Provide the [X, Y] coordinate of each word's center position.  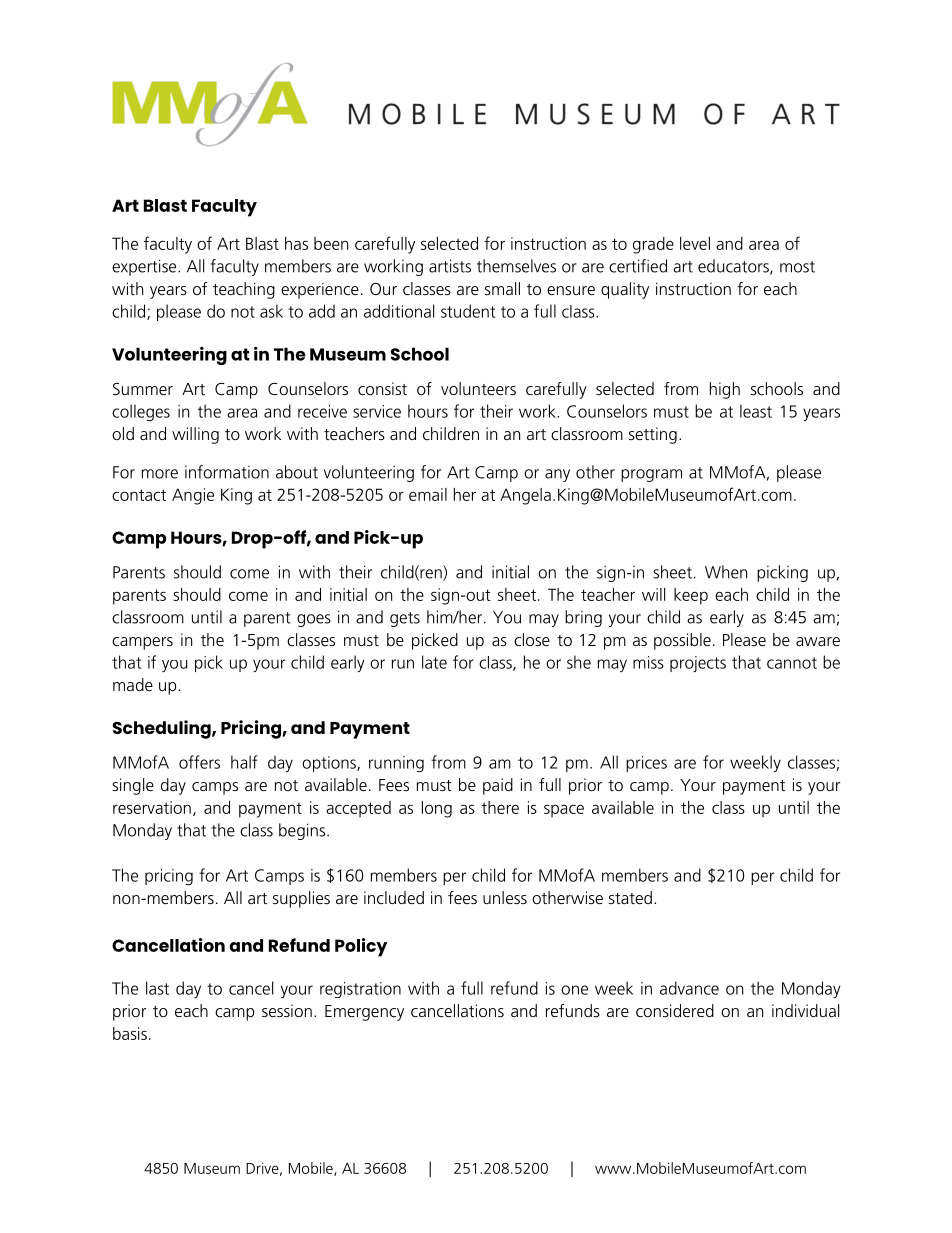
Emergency [364, 1013]
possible [682, 641]
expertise [145, 267]
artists [450, 266]
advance [689, 988]
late [434, 662]
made [133, 684]
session [287, 1010]
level [695, 243]
